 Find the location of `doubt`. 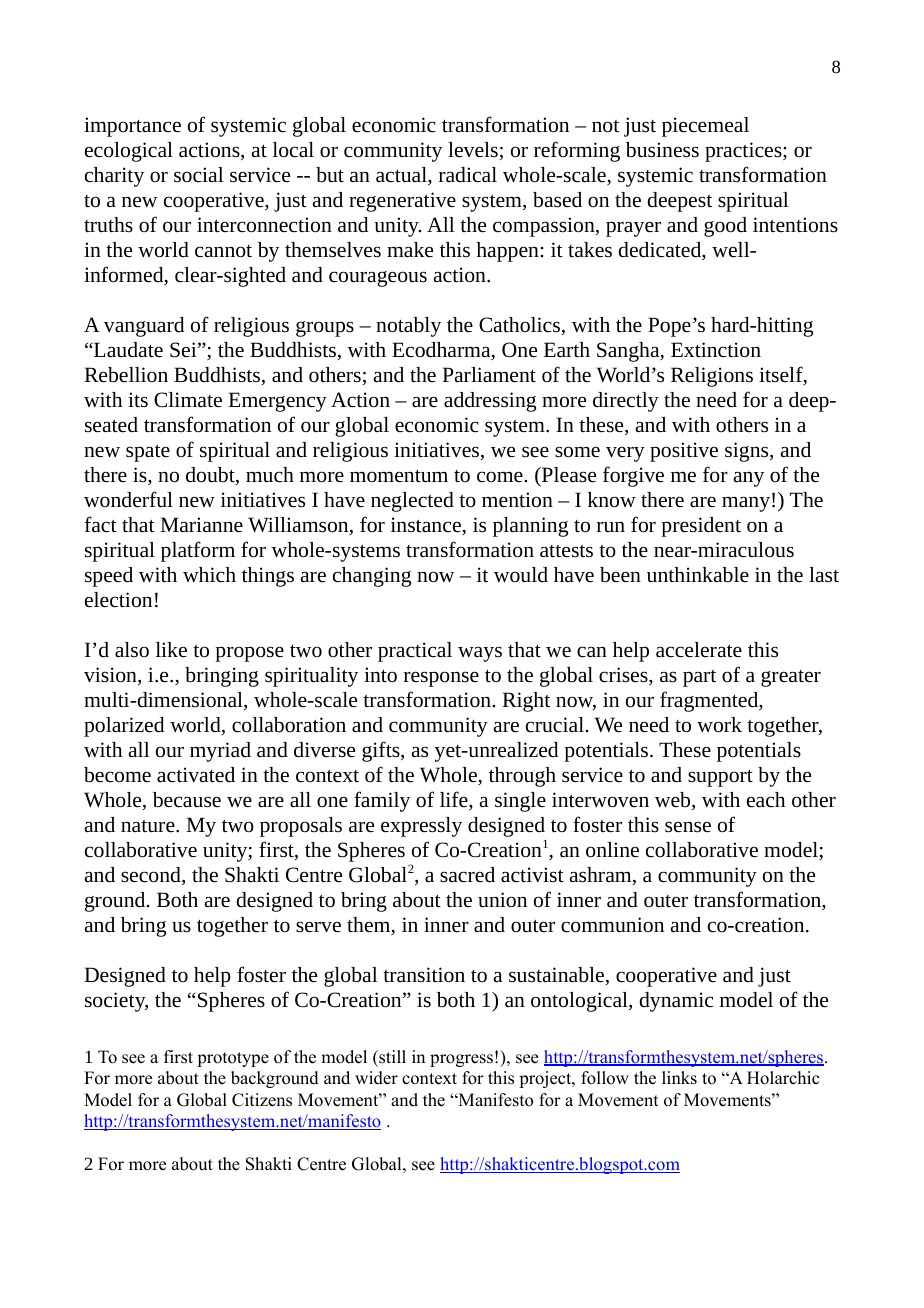

doubt is located at coordinates (211, 476).
